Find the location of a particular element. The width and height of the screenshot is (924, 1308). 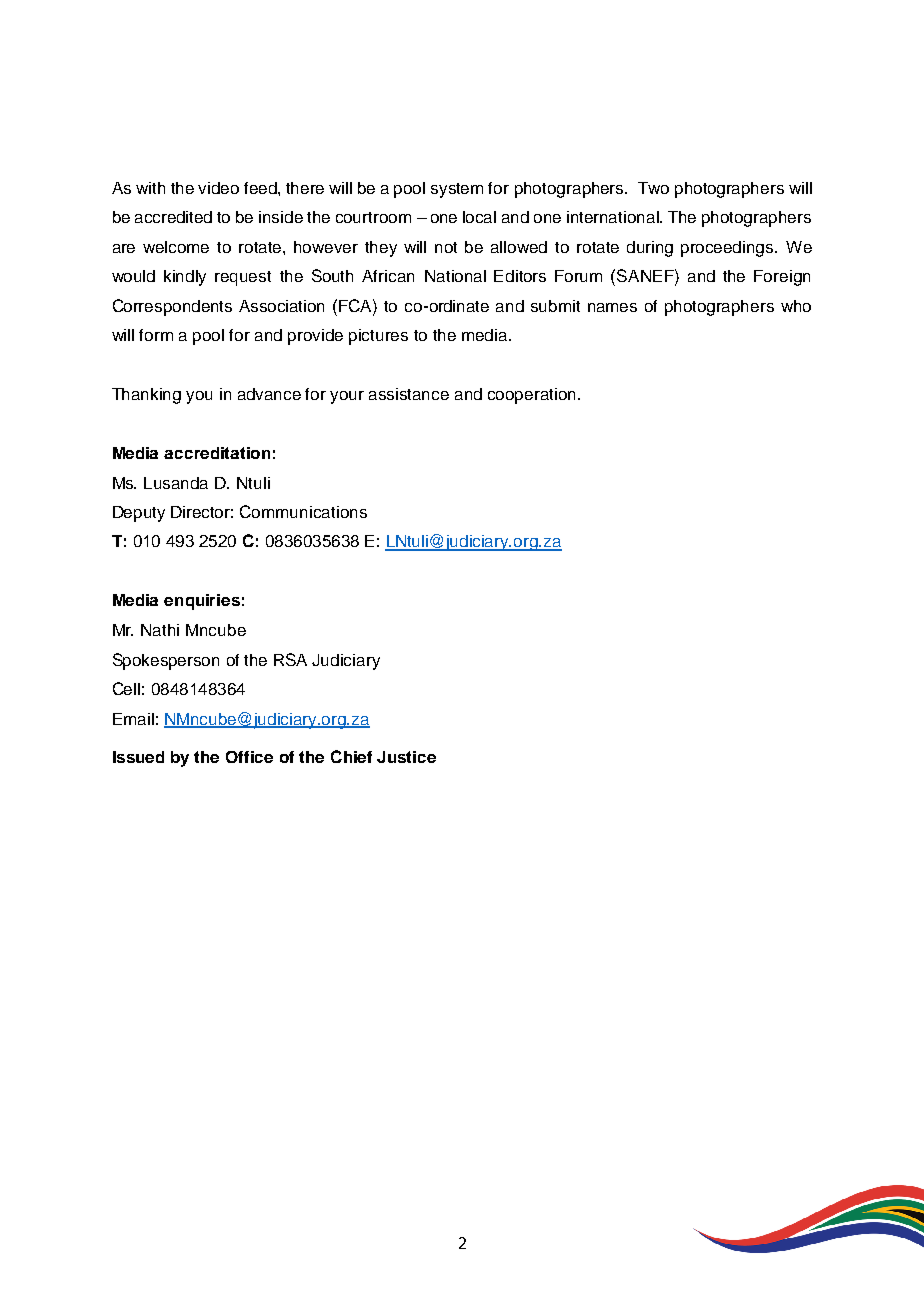

cooperation is located at coordinates (531, 396).
